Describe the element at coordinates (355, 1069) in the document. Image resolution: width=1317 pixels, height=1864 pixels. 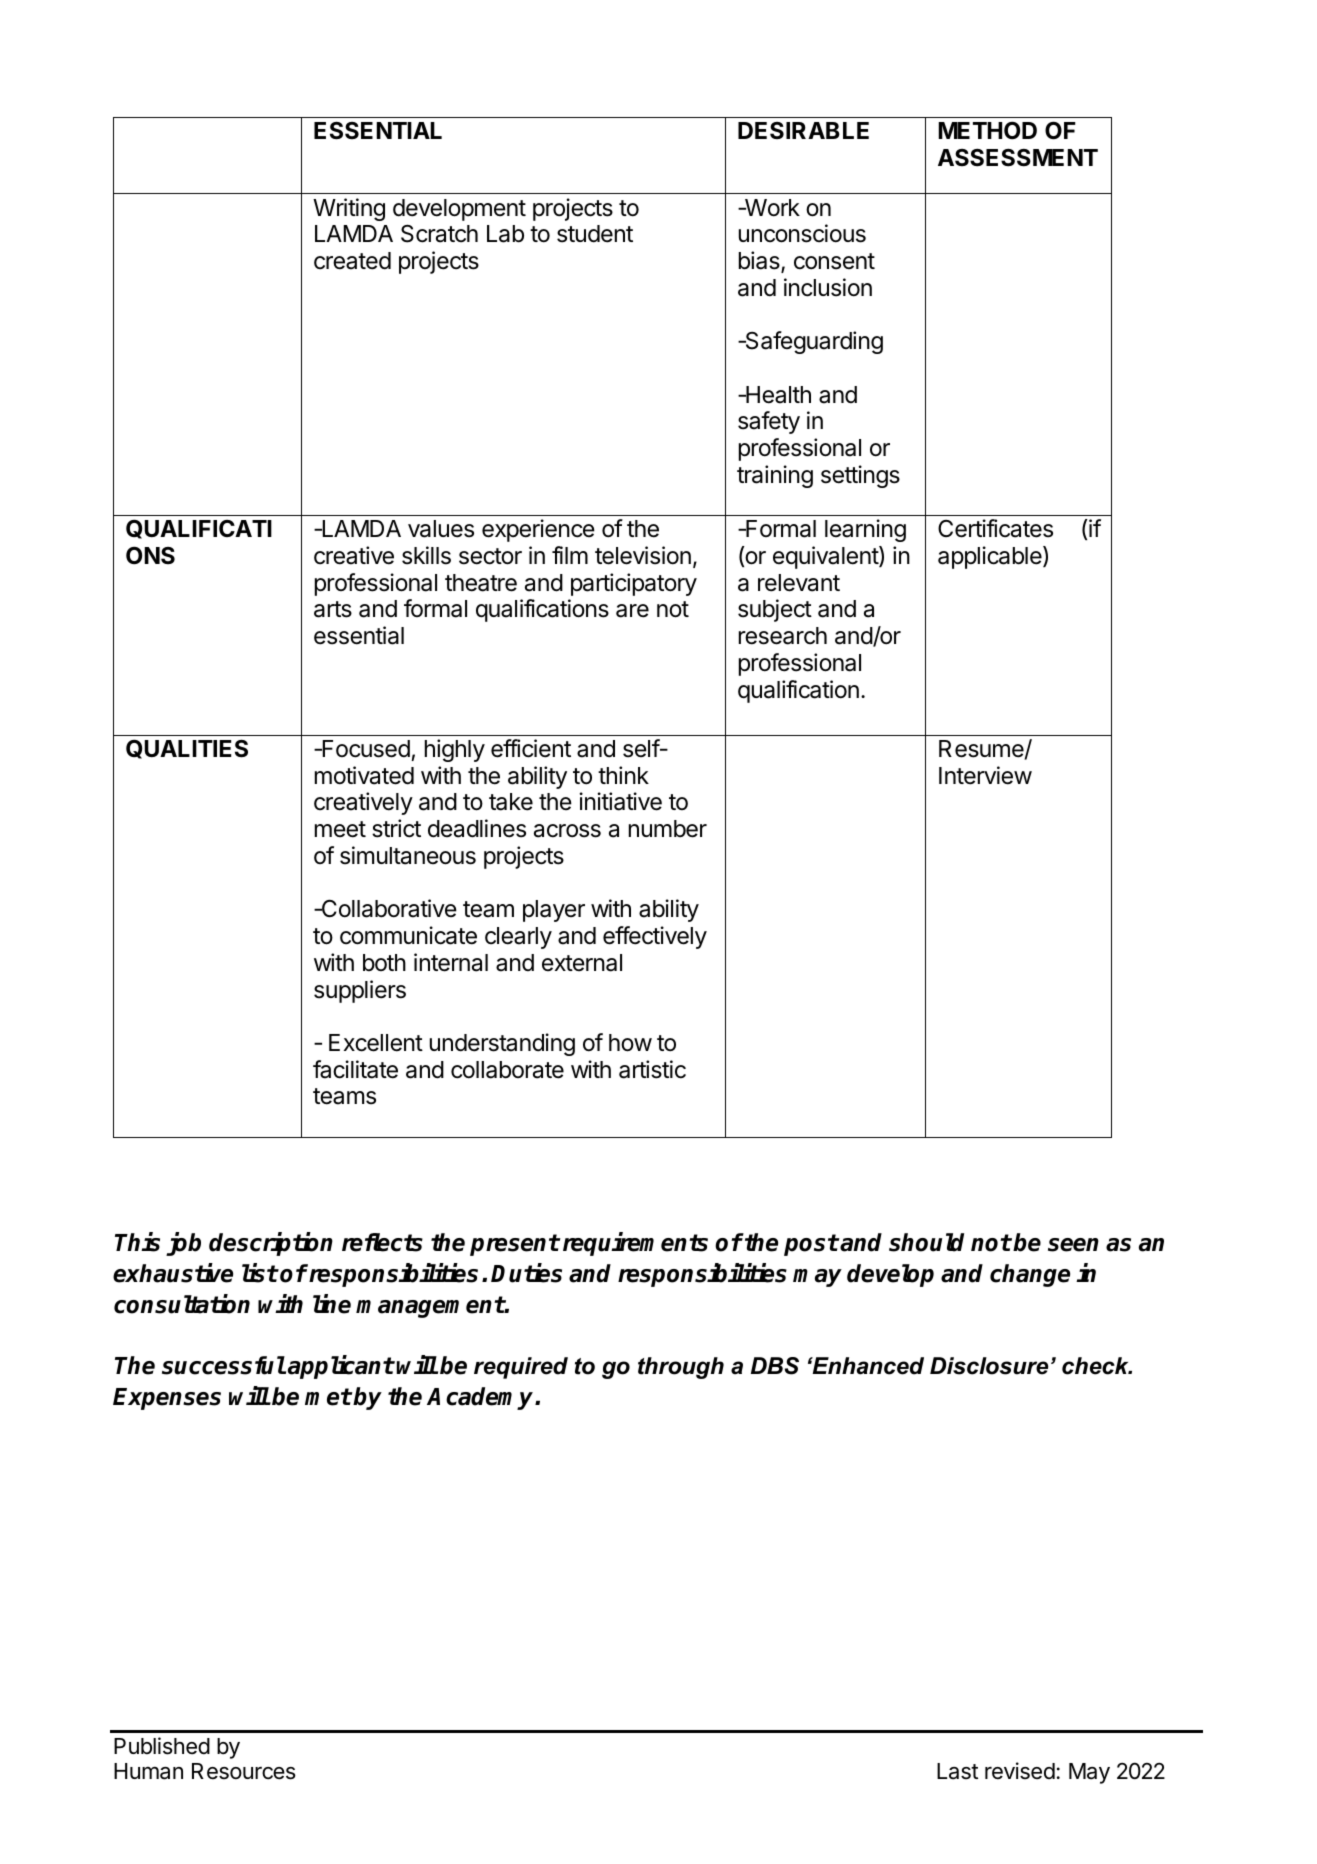
I see `facilitate` at that location.
